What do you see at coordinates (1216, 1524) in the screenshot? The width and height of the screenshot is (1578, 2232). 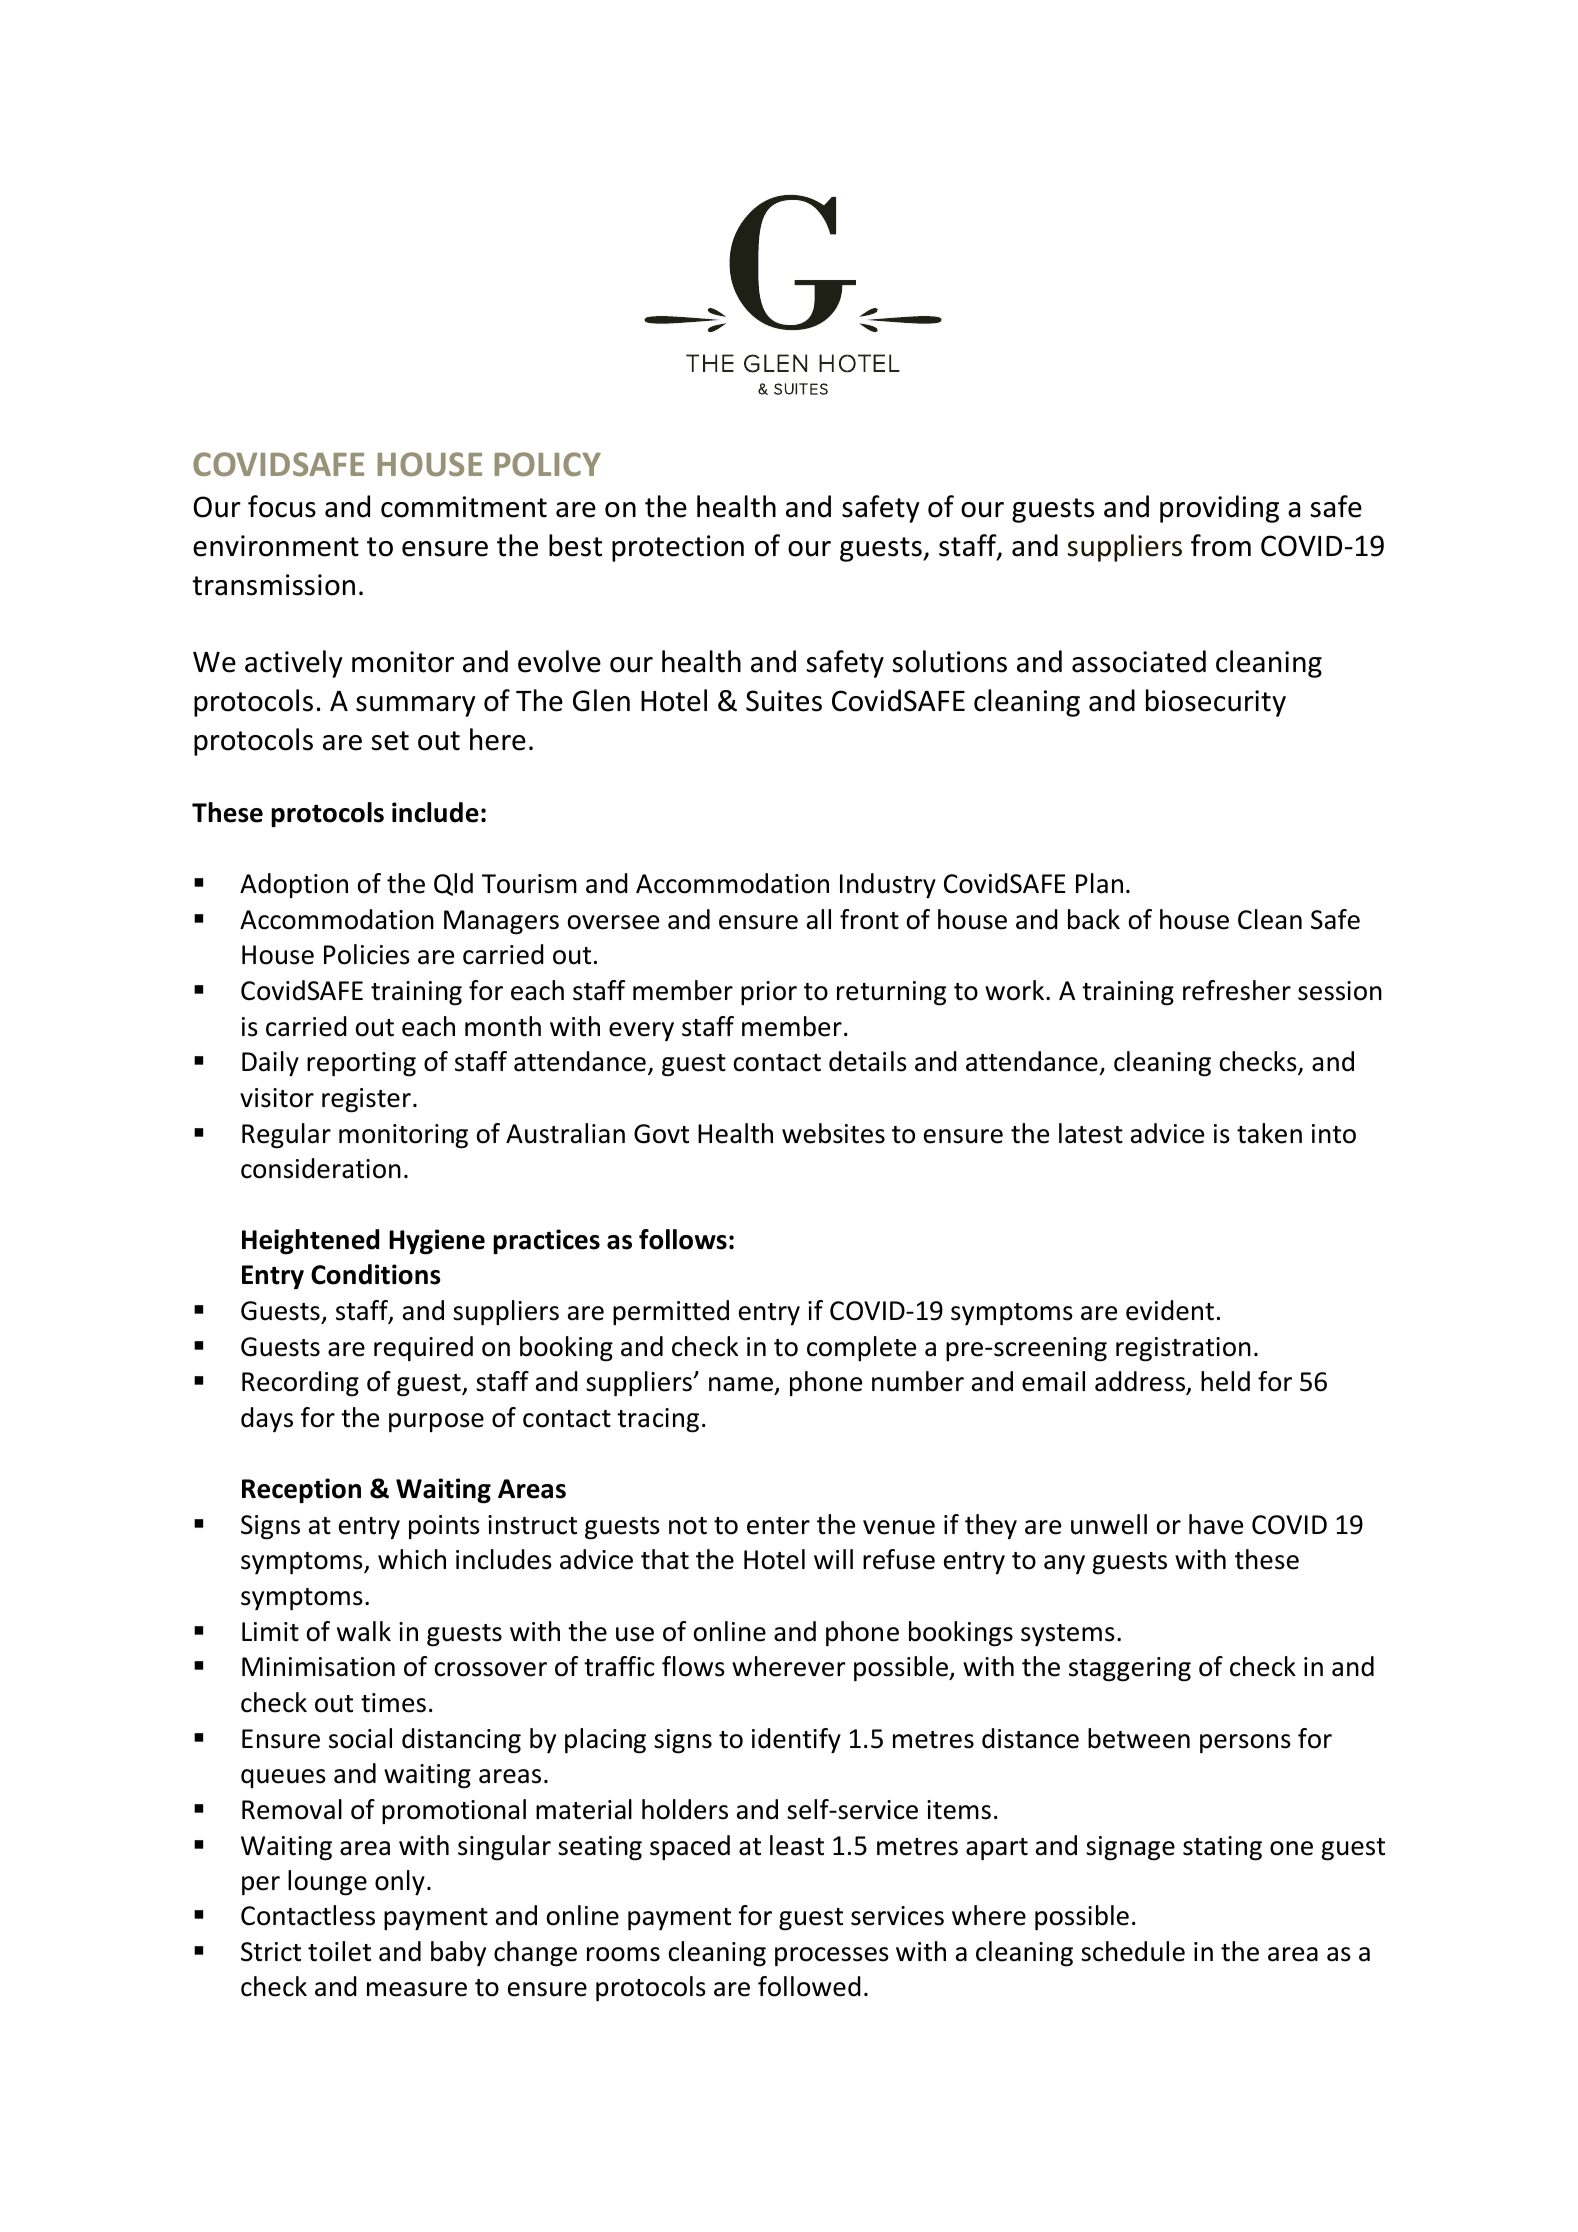 I see `have` at bounding box center [1216, 1524].
